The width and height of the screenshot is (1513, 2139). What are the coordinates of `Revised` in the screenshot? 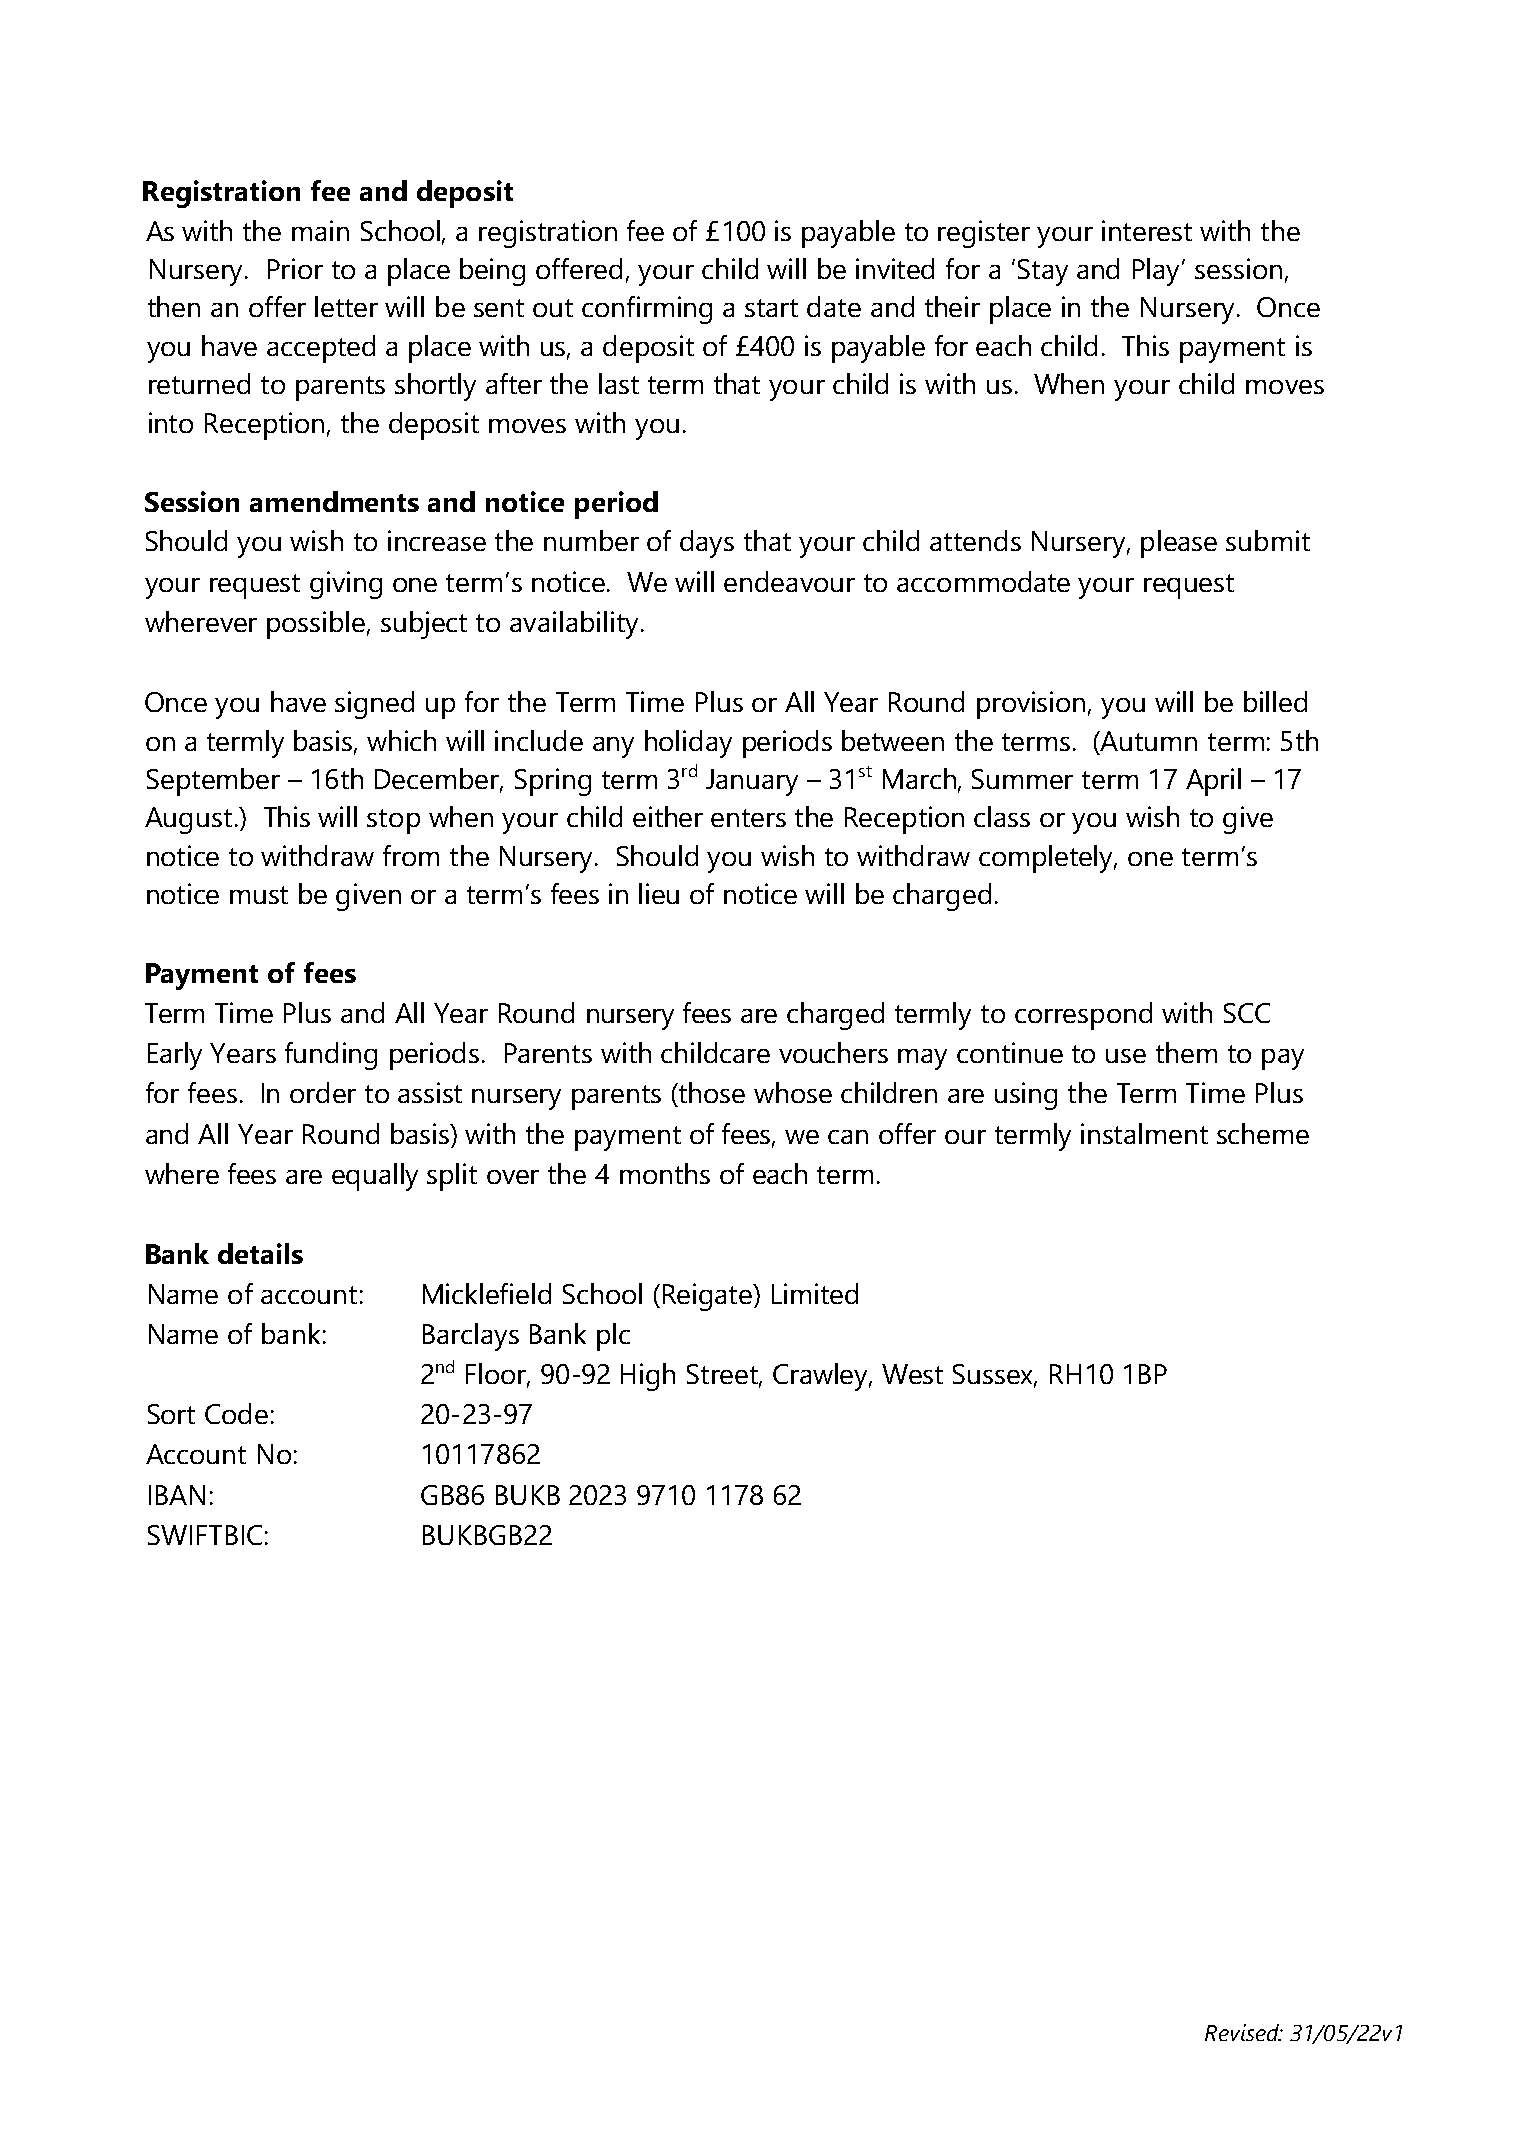 It's located at (1243, 2032).
